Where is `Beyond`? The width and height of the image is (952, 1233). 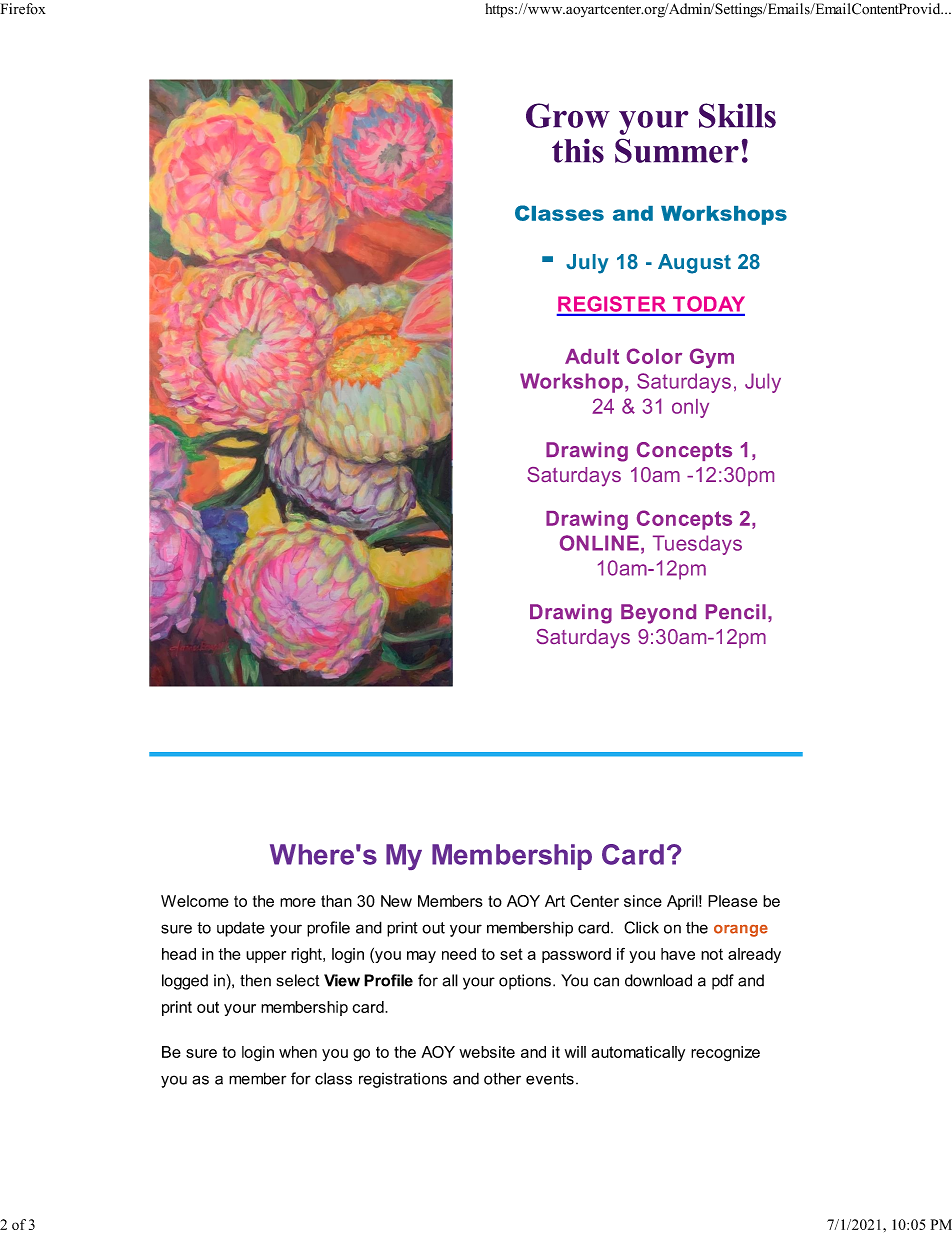 Beyond is located at coordinates (658, 614).
